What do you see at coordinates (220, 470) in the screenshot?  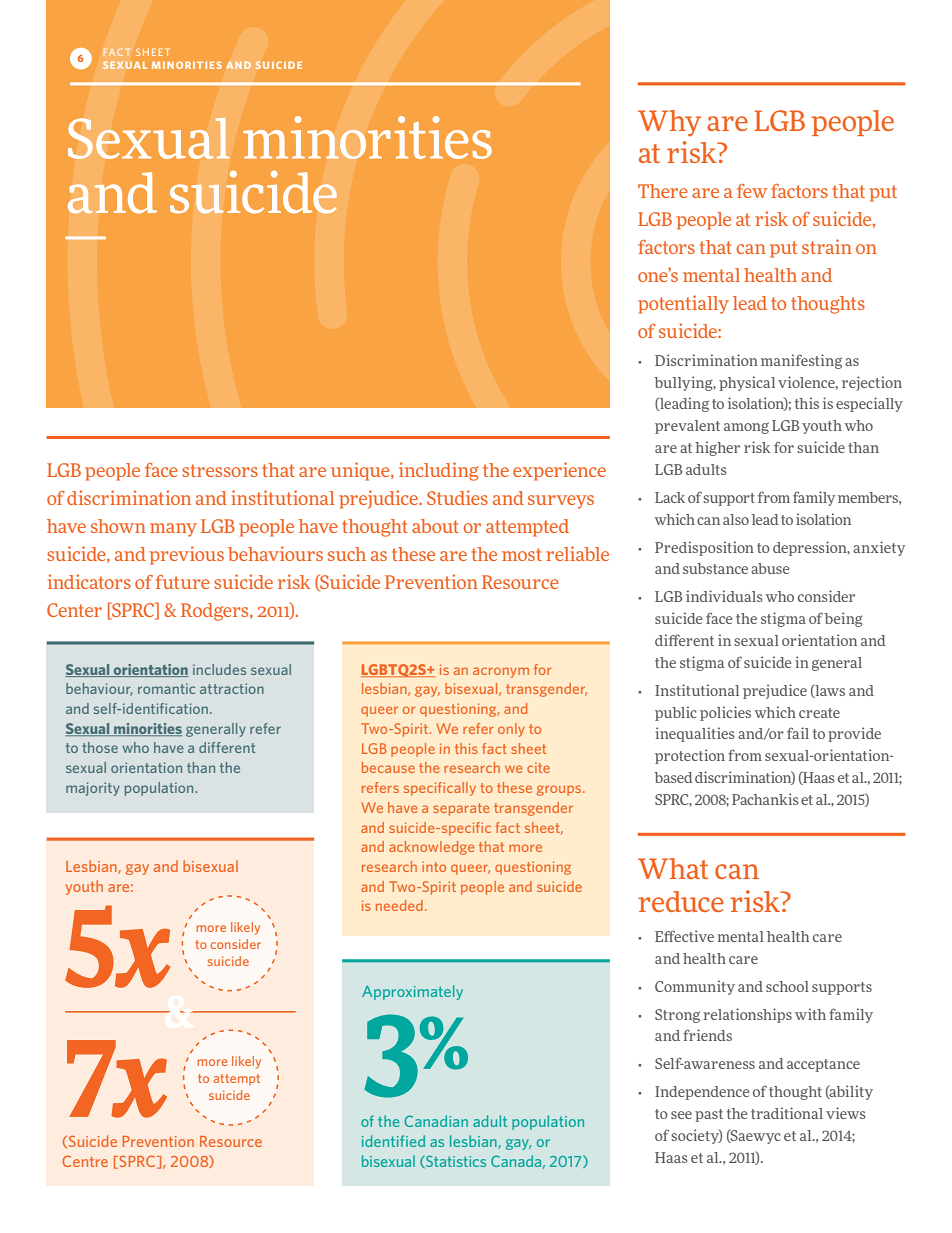 I see `stressors` at bounding box center [220, 470].
